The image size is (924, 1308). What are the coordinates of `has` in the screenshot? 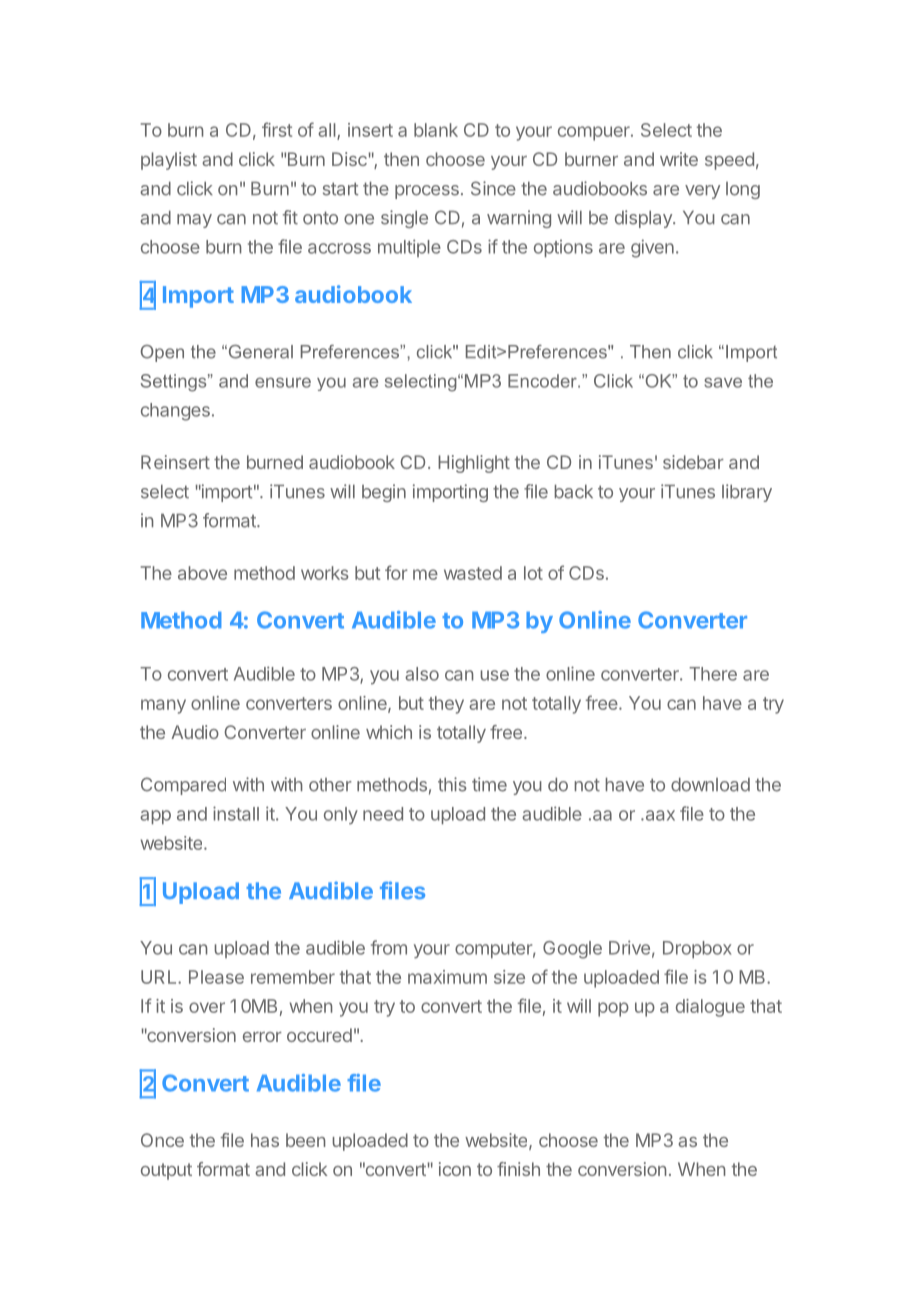 It's located at (265, 1140).
